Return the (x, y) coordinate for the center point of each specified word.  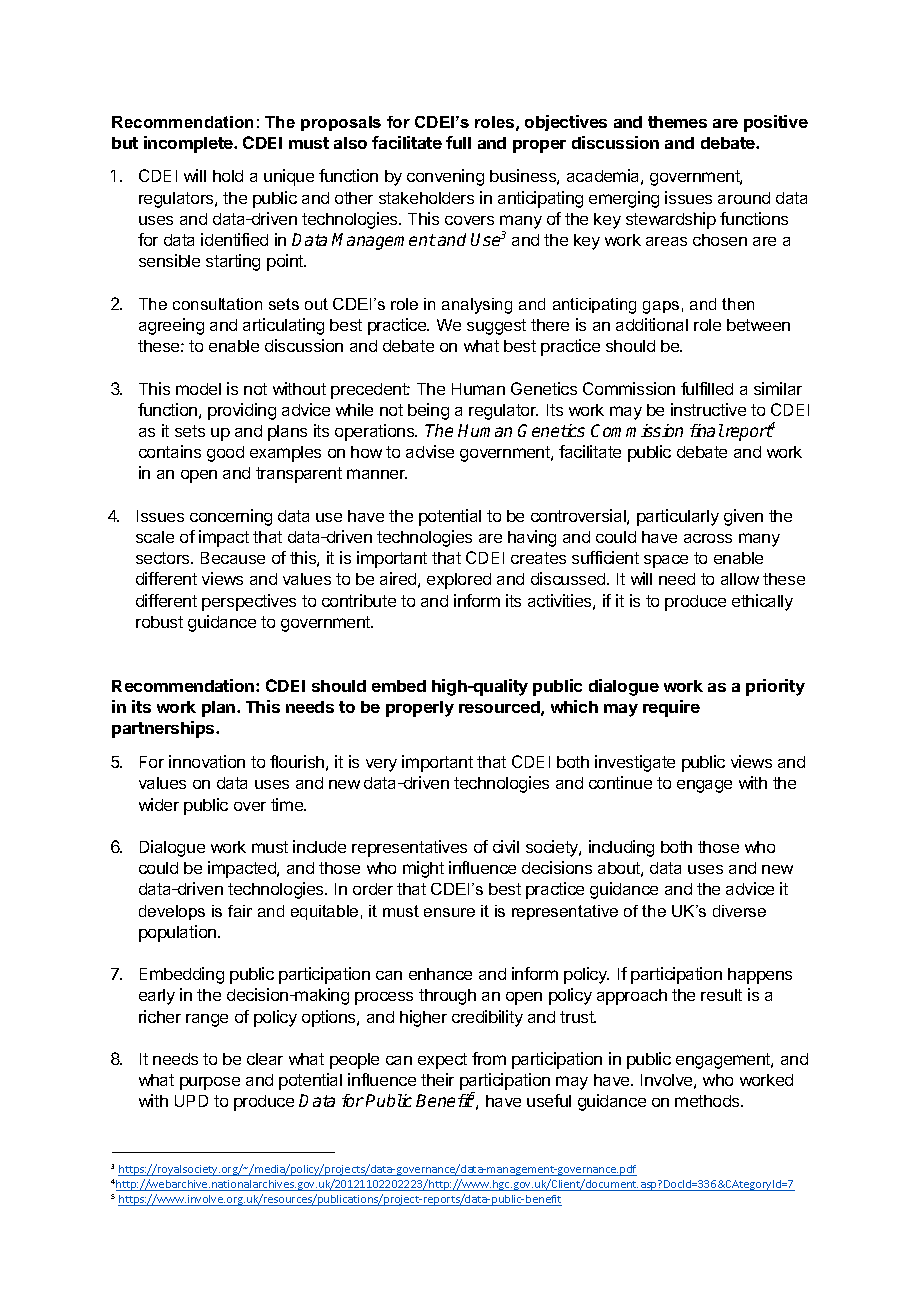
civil (506, 846)
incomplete (189, 144)
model (198, 389)
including (621, 848)
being (428, 411)
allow (740, 579)
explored (459, 581)
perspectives (249, 602)
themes (677, 122)
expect (442, 1061)
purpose (210, 1083)
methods (708, 1101)
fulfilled (707, 388)
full (458, 142)
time (288, 804)
